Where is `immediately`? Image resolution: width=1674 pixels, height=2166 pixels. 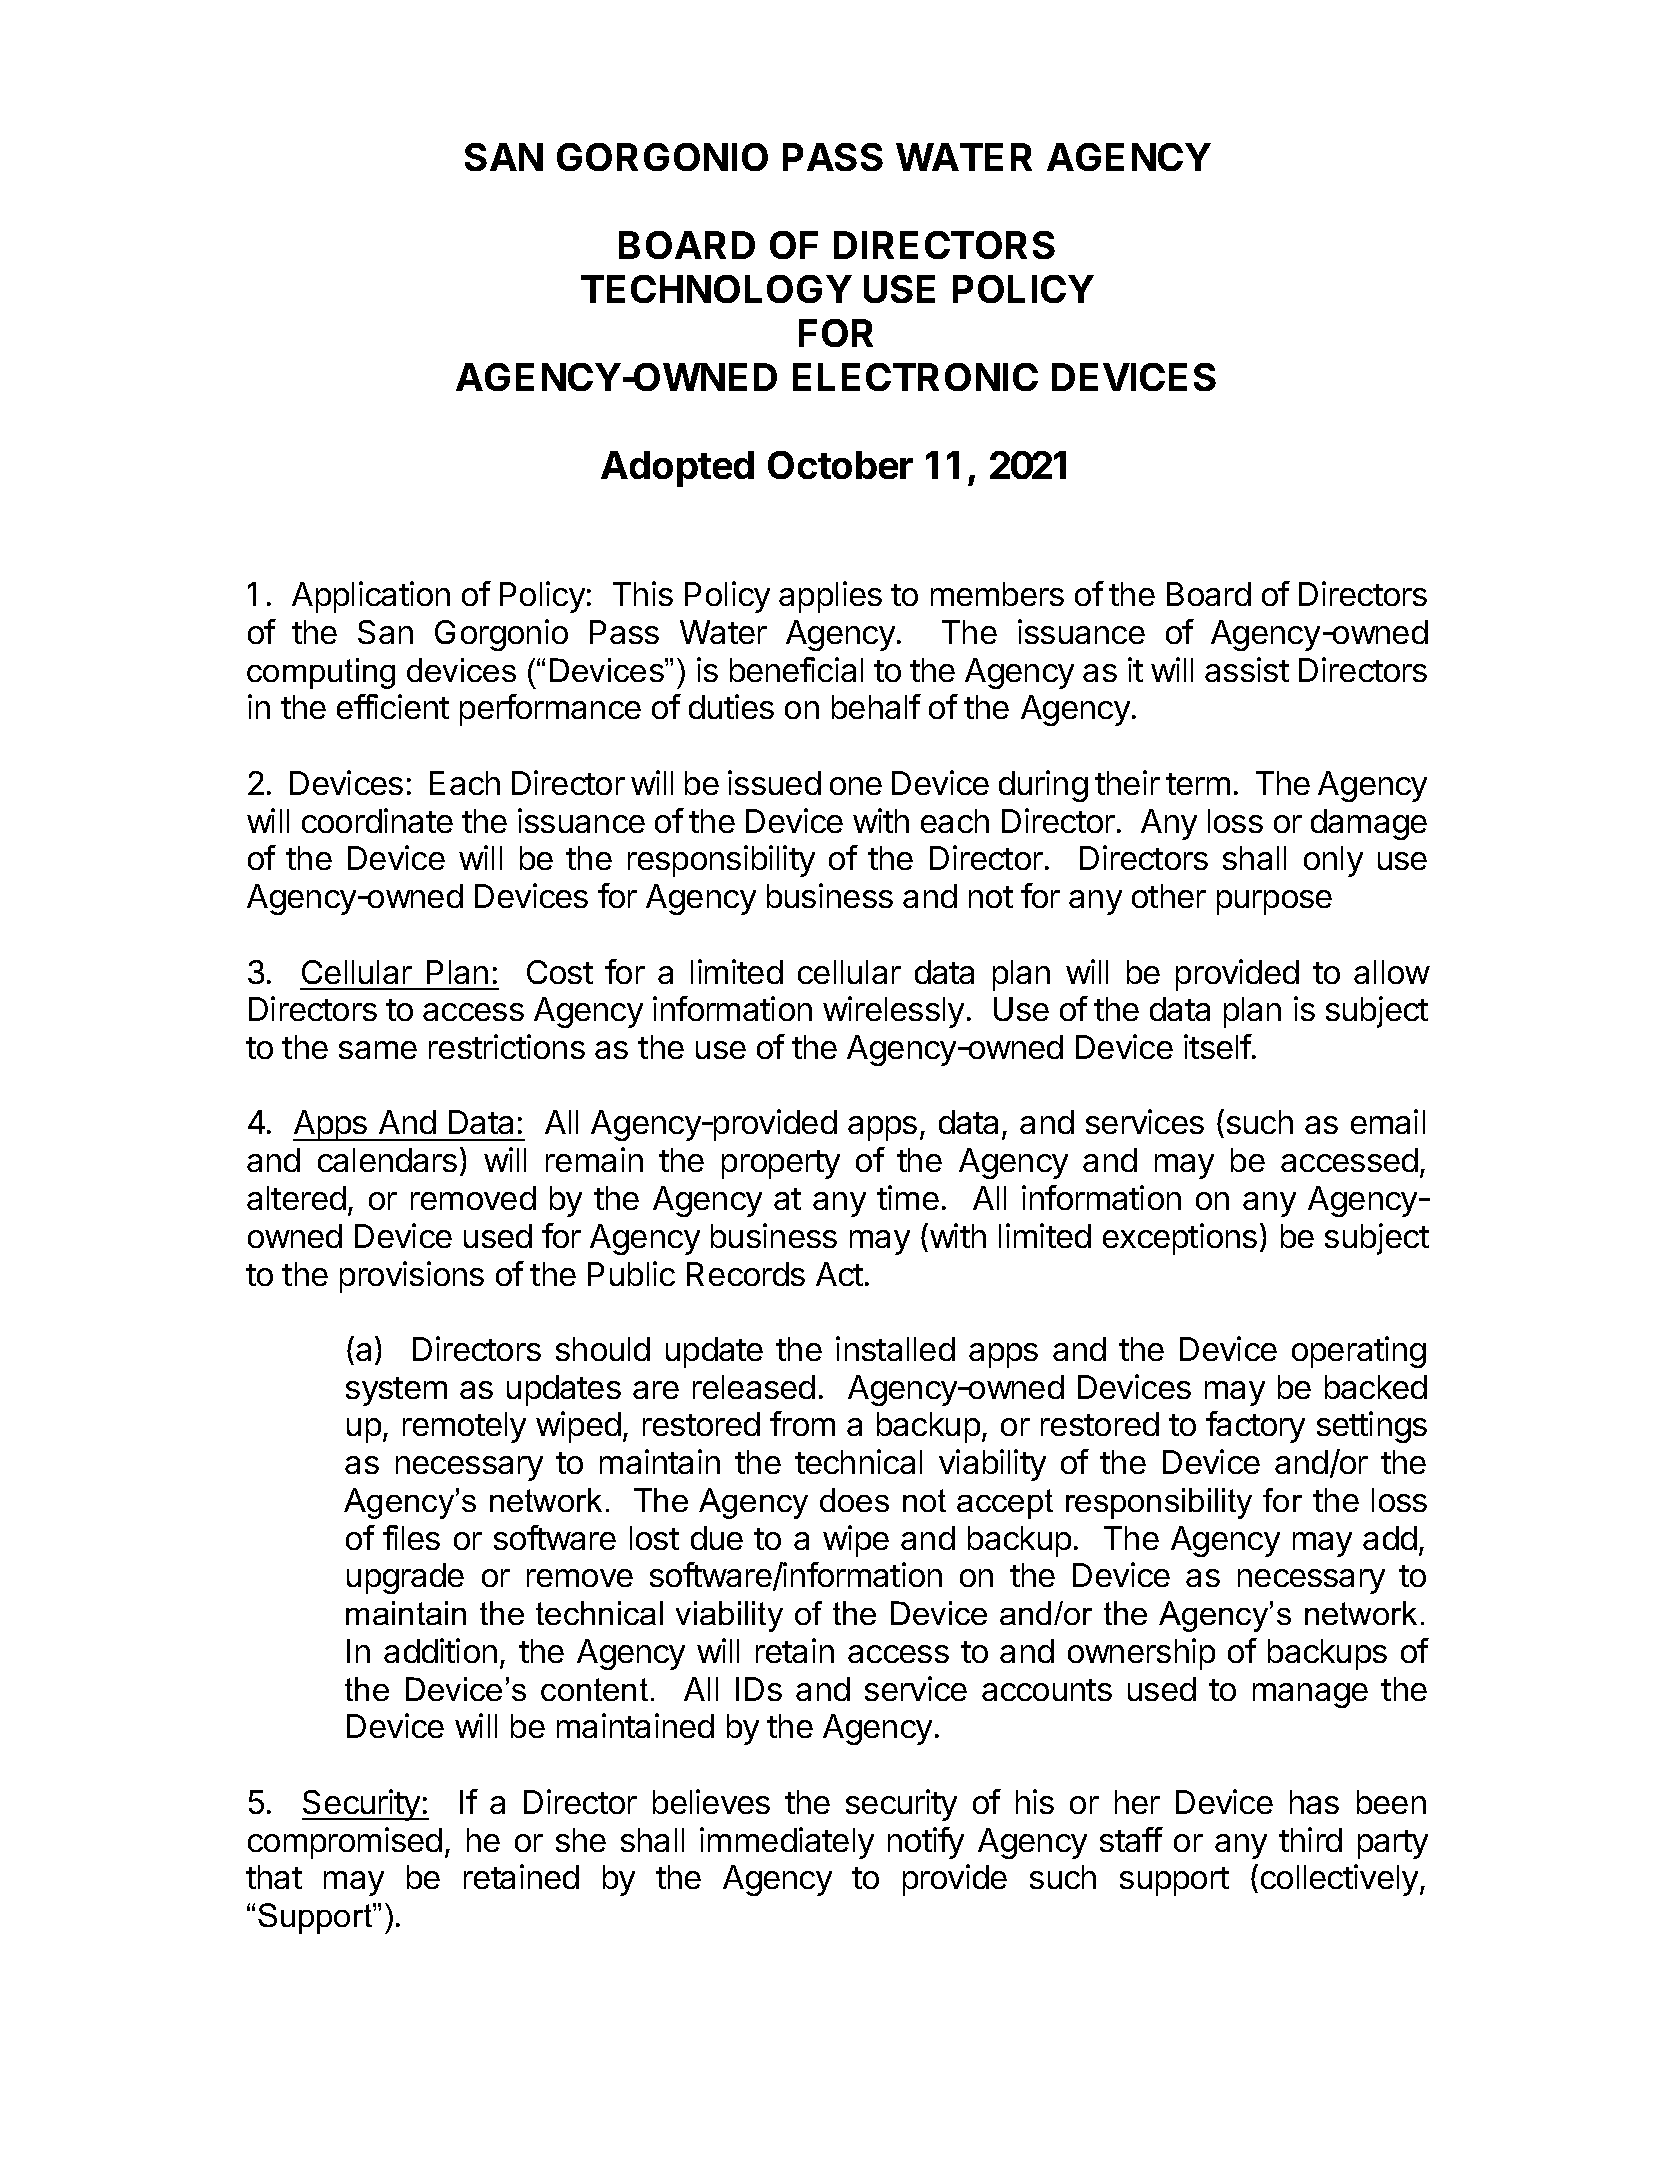 immediately is located at coordinates (787, 1843).
